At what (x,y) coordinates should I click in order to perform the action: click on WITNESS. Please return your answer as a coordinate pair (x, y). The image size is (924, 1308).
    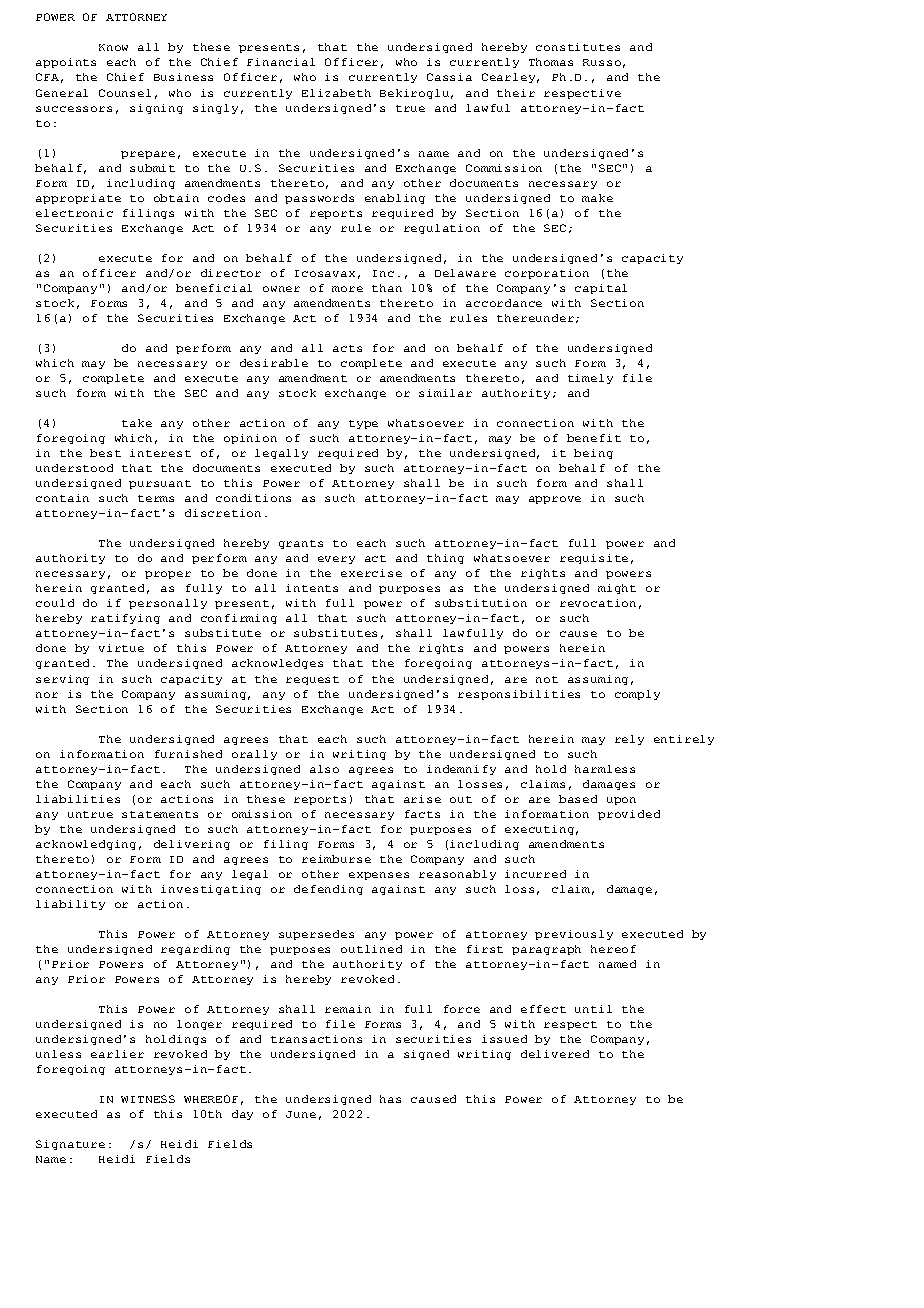
    Looking at the image, I should click on (148, 1099).
